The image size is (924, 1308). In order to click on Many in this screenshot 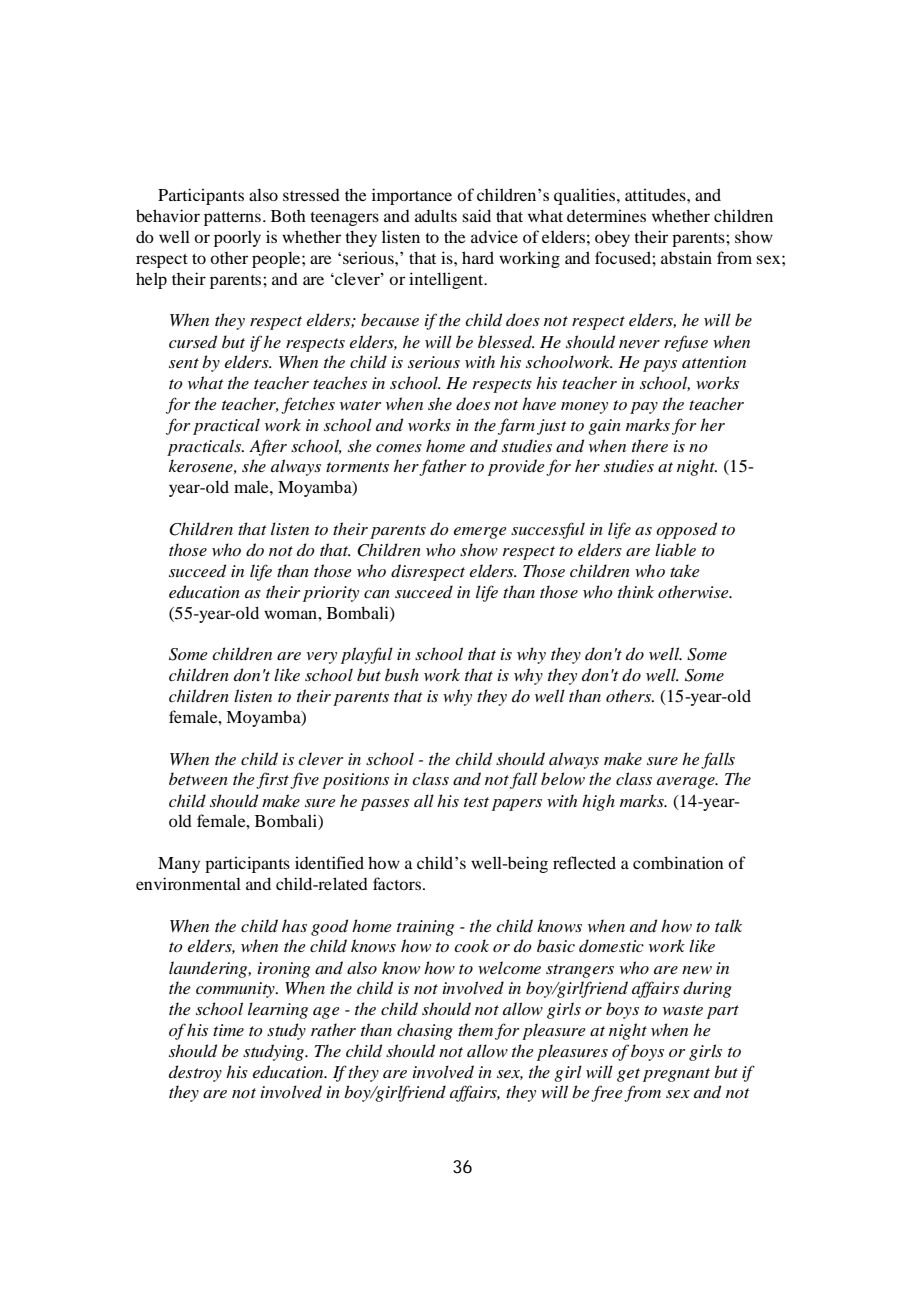, I will do `click(179, 865)`.
